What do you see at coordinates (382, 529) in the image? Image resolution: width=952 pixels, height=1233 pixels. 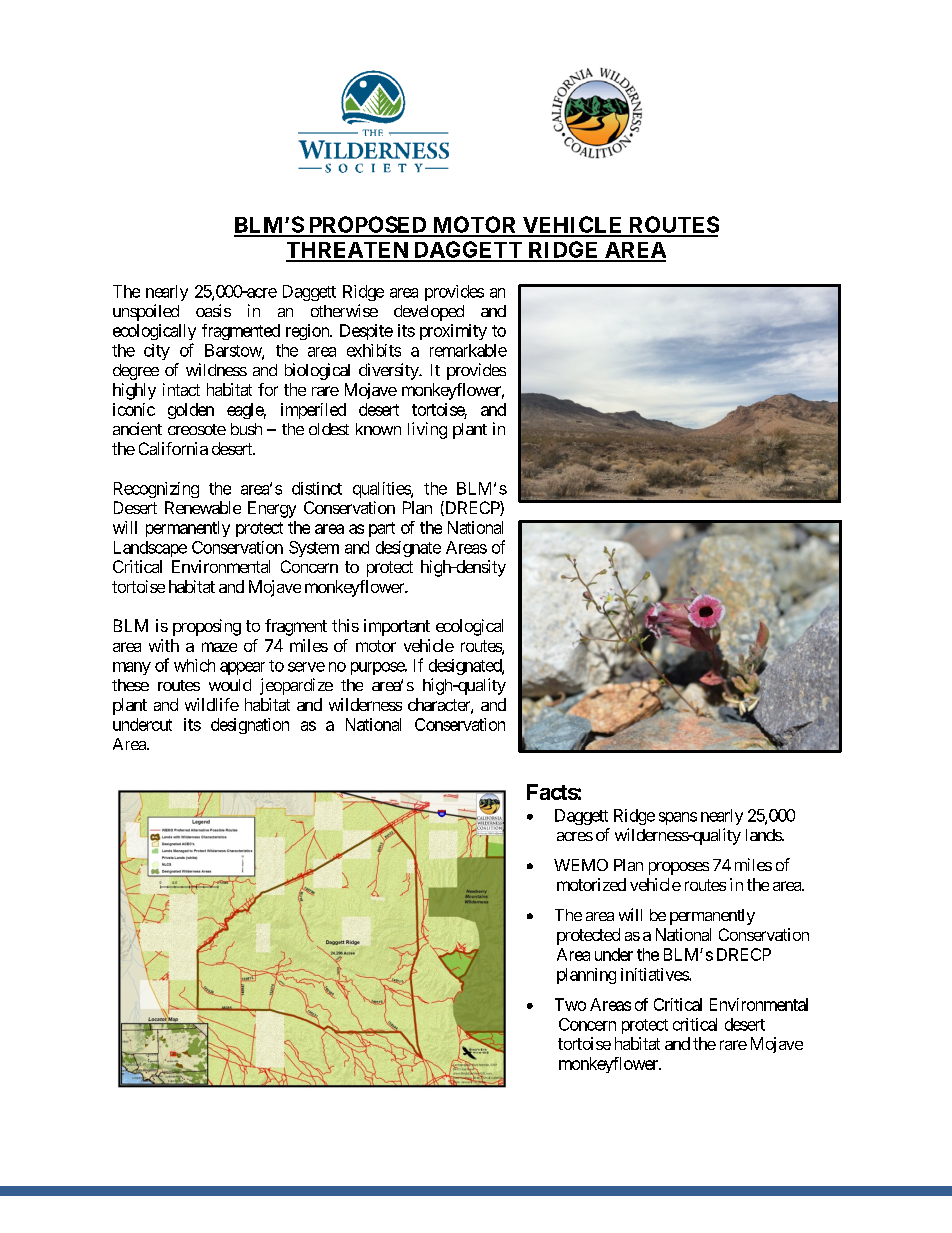 I see `part` at bounding box center [382, 529].
